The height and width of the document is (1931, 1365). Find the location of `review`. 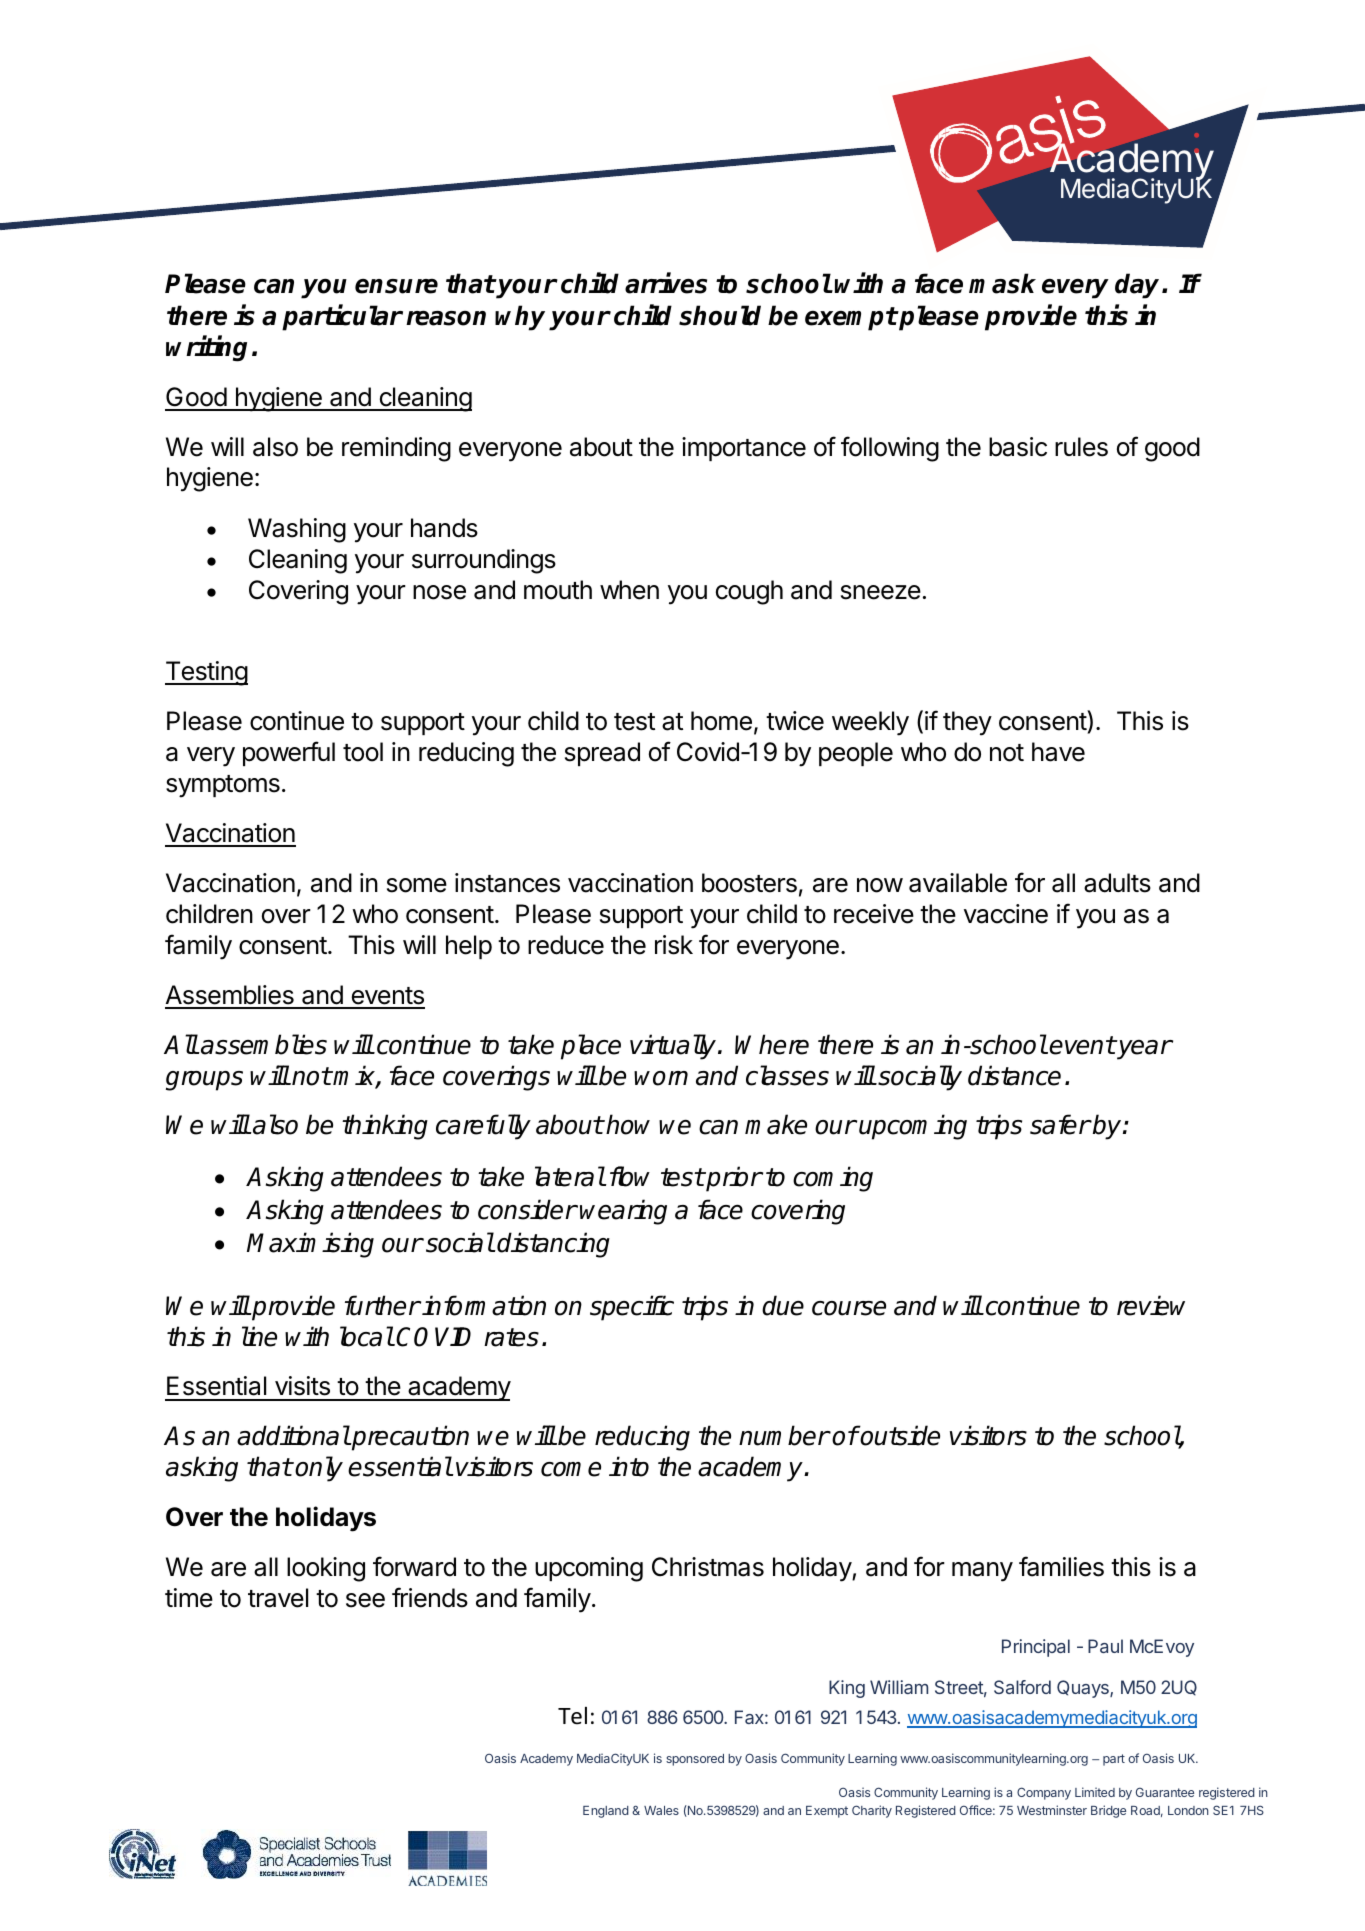

review is located at coordinates (1151, 1305).
